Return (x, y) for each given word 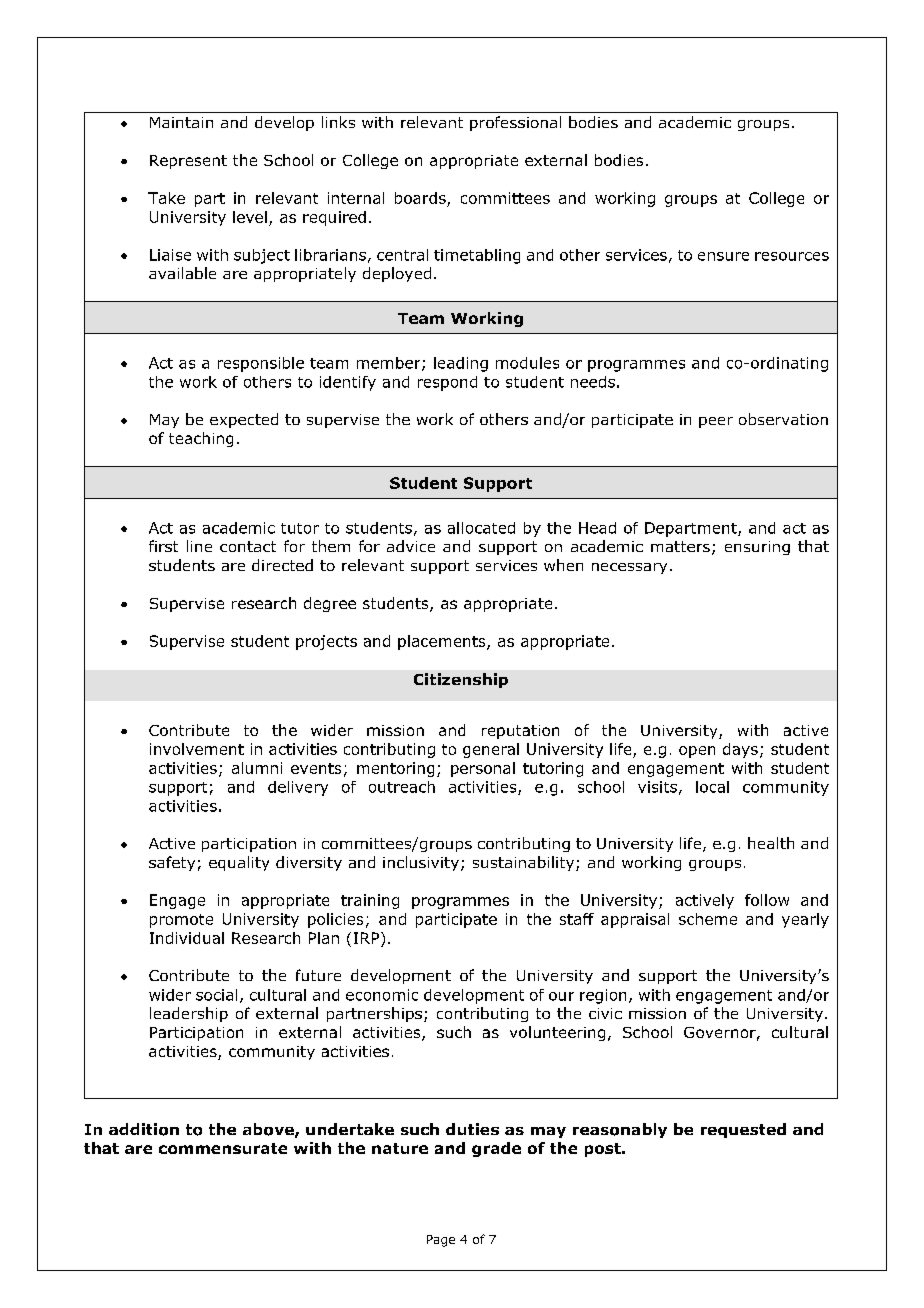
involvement (197, 749)
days (740, 750)
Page (441, 1241)
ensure (723, 256)
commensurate (223, 1148)
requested (743, 1130)
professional (515, 123)
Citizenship (461, 680)
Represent (188, 162)
